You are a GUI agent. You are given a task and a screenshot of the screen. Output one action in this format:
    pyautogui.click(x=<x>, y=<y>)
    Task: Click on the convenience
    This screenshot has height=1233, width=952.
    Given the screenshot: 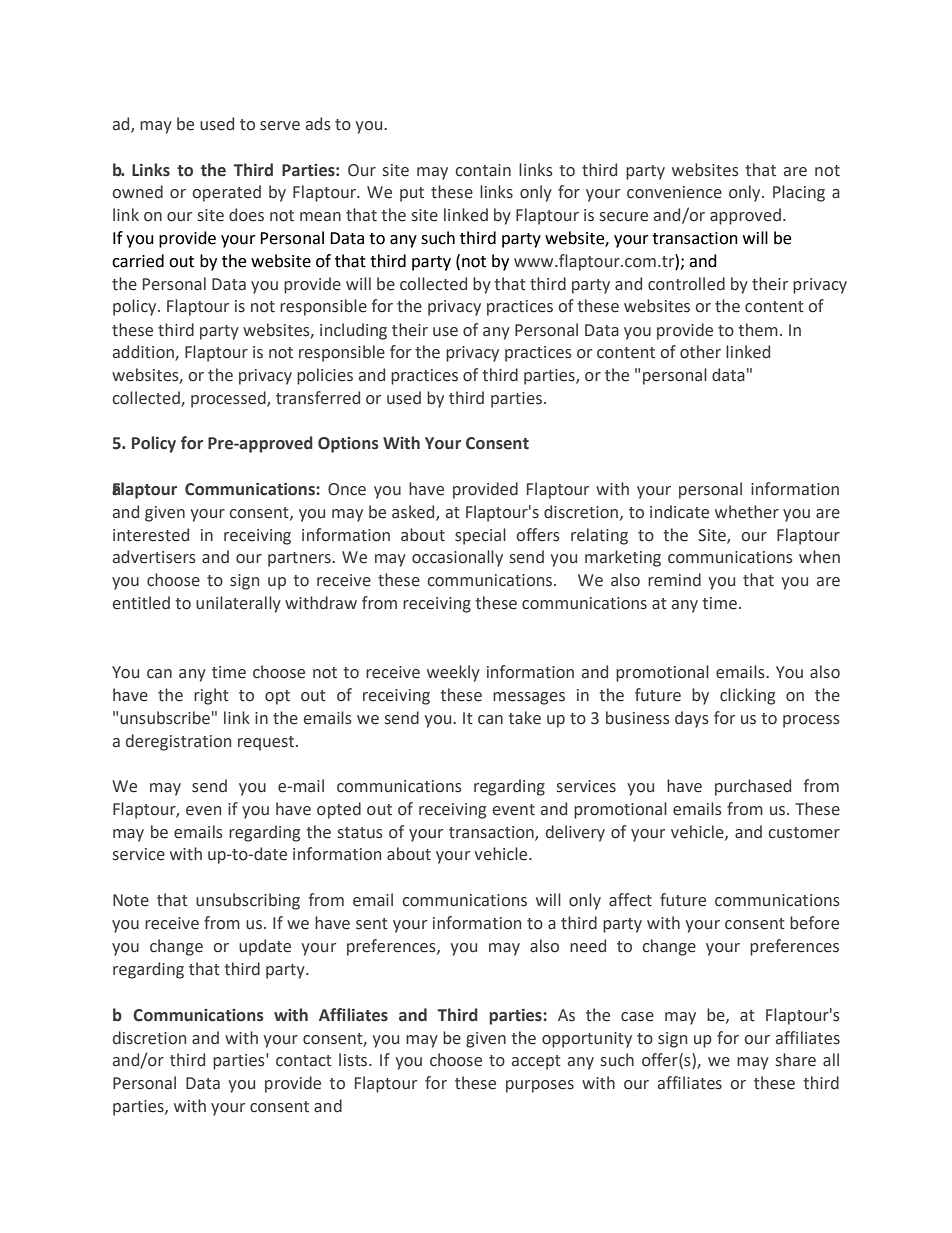 What is the action you would take?
    pyautogui.click(x=674, y=192)
